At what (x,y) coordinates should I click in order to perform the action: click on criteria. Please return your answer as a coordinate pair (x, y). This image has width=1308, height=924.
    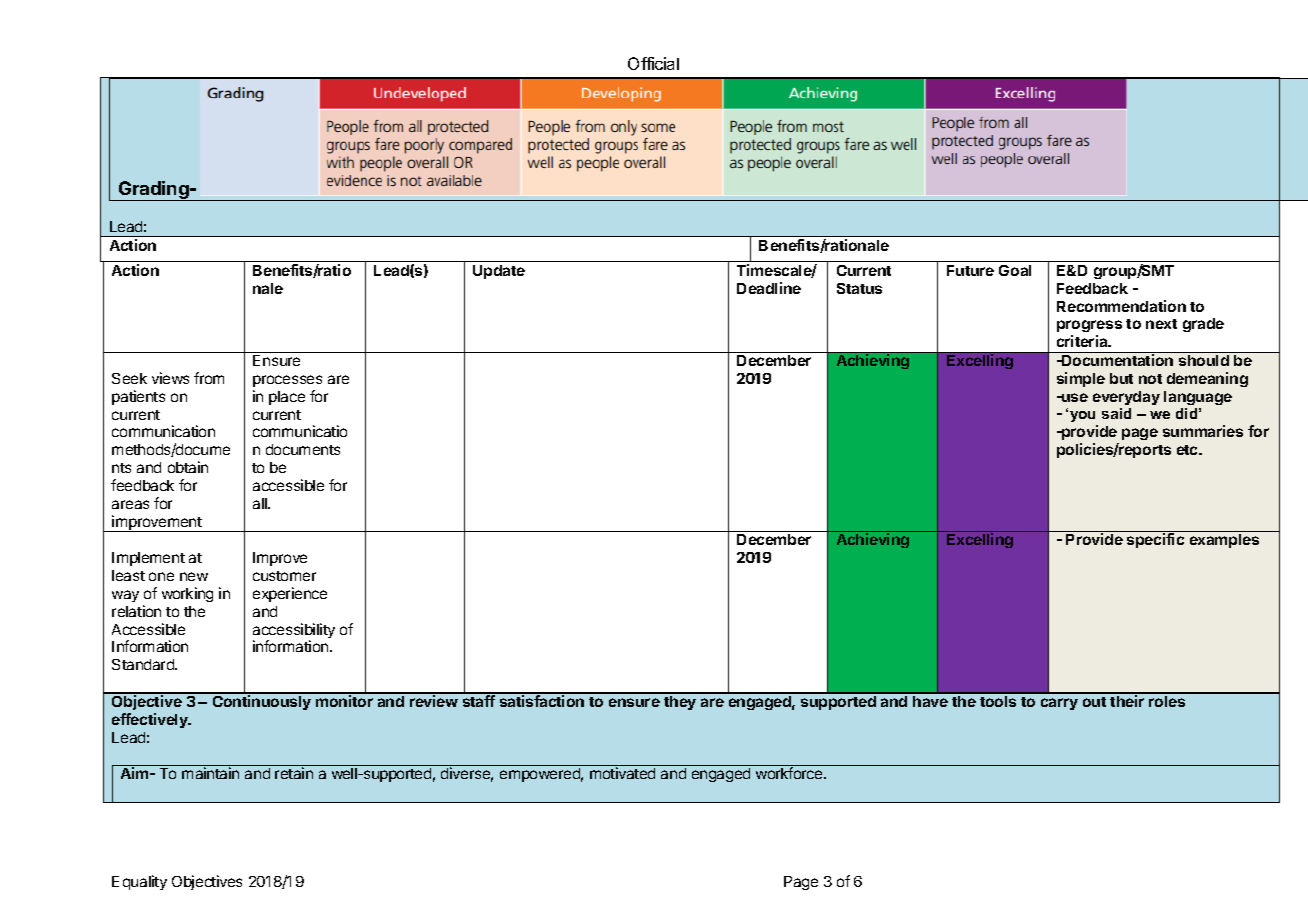
    Looking at the image, I should click on (1083, 341).
